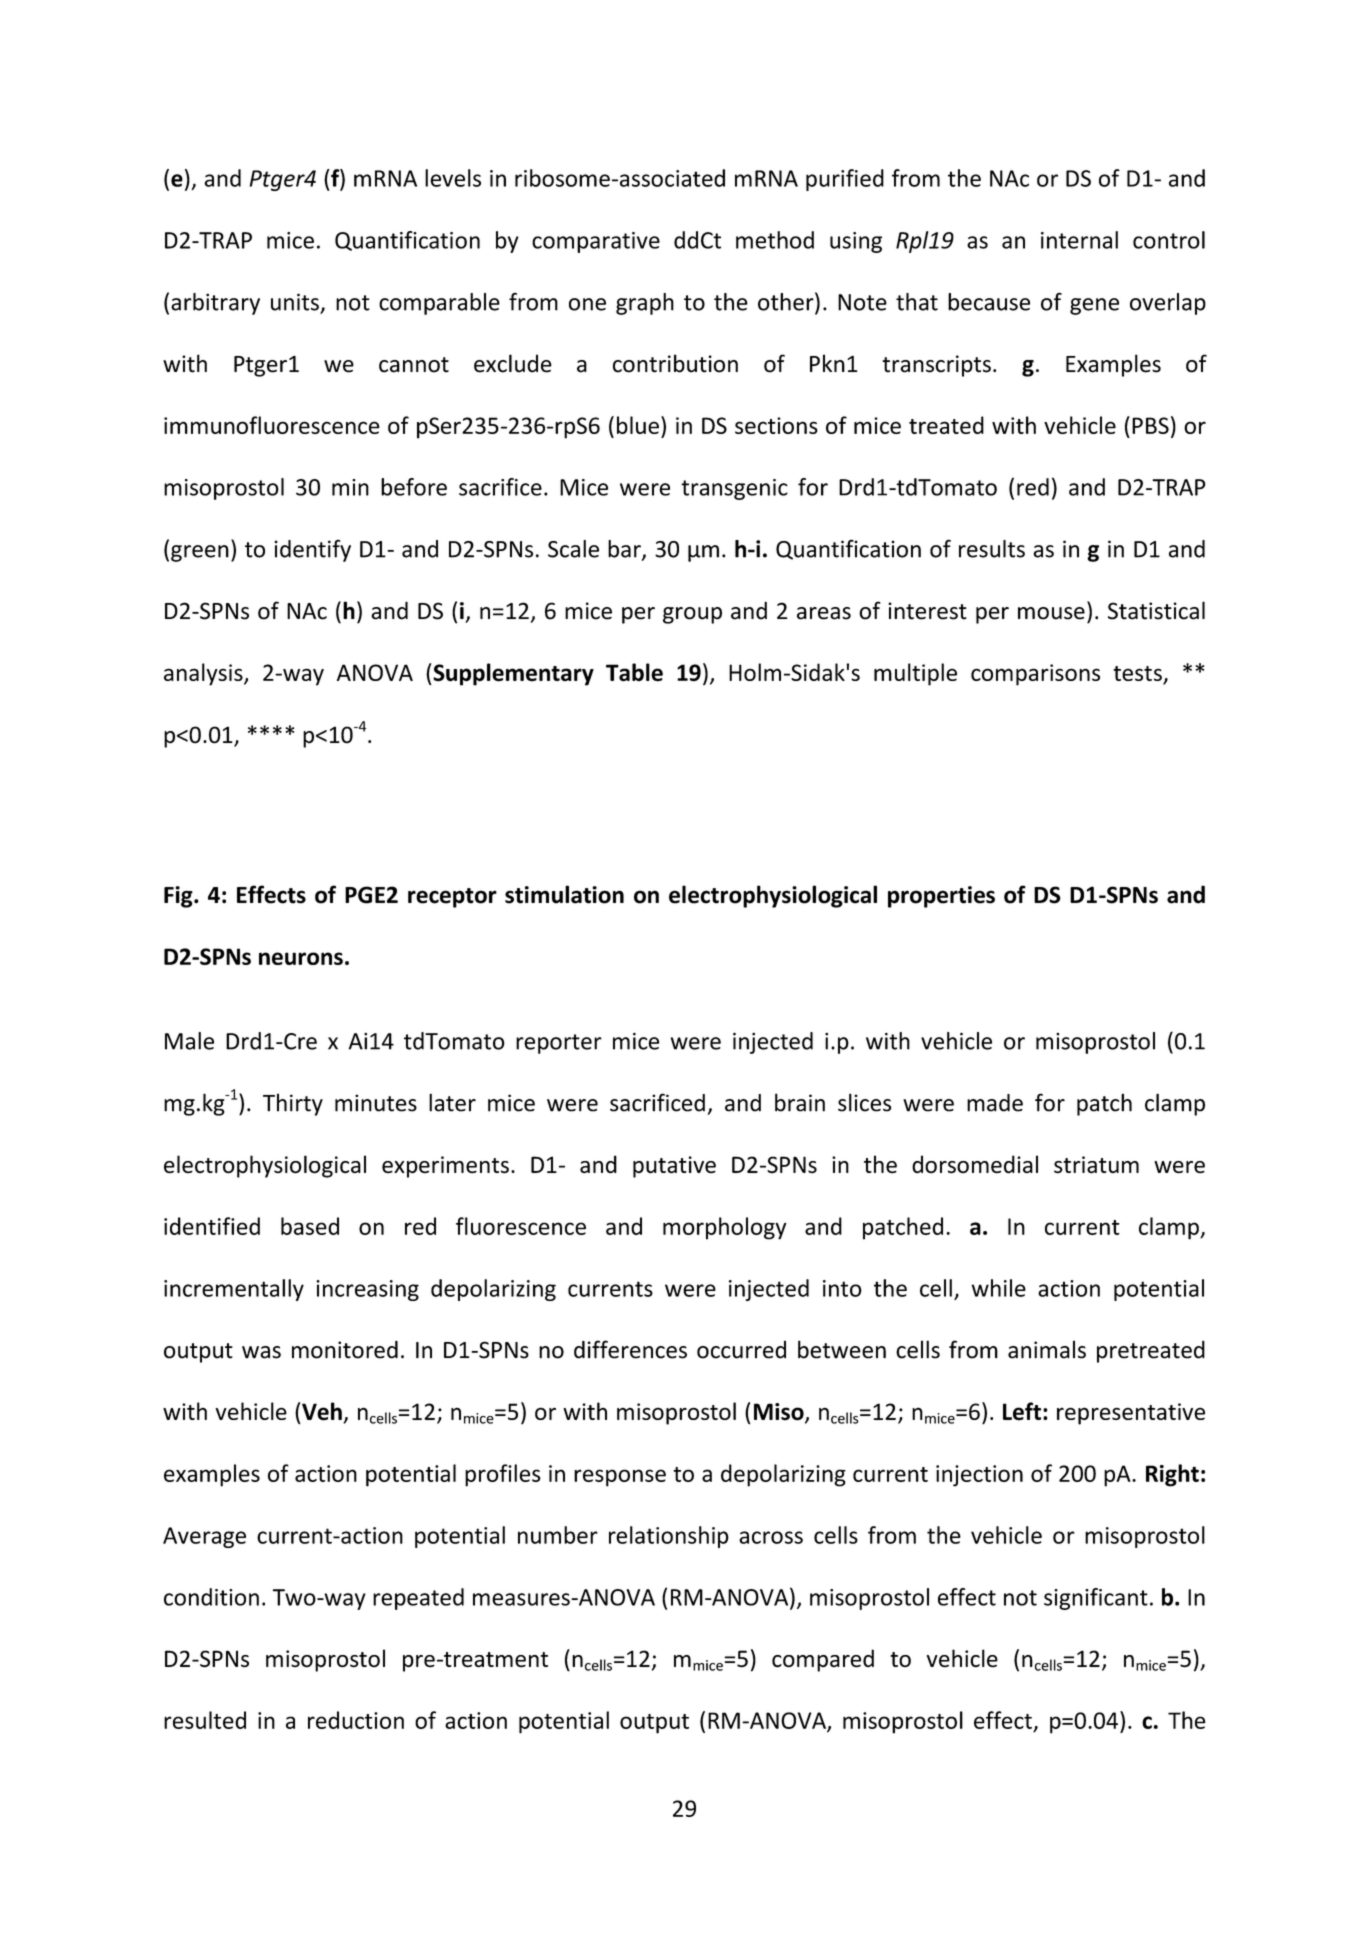 This screenshot has height=1936, width=1369. Describe the element at coordinates (295, 302) in the screenshot. I see `units` at that location.
